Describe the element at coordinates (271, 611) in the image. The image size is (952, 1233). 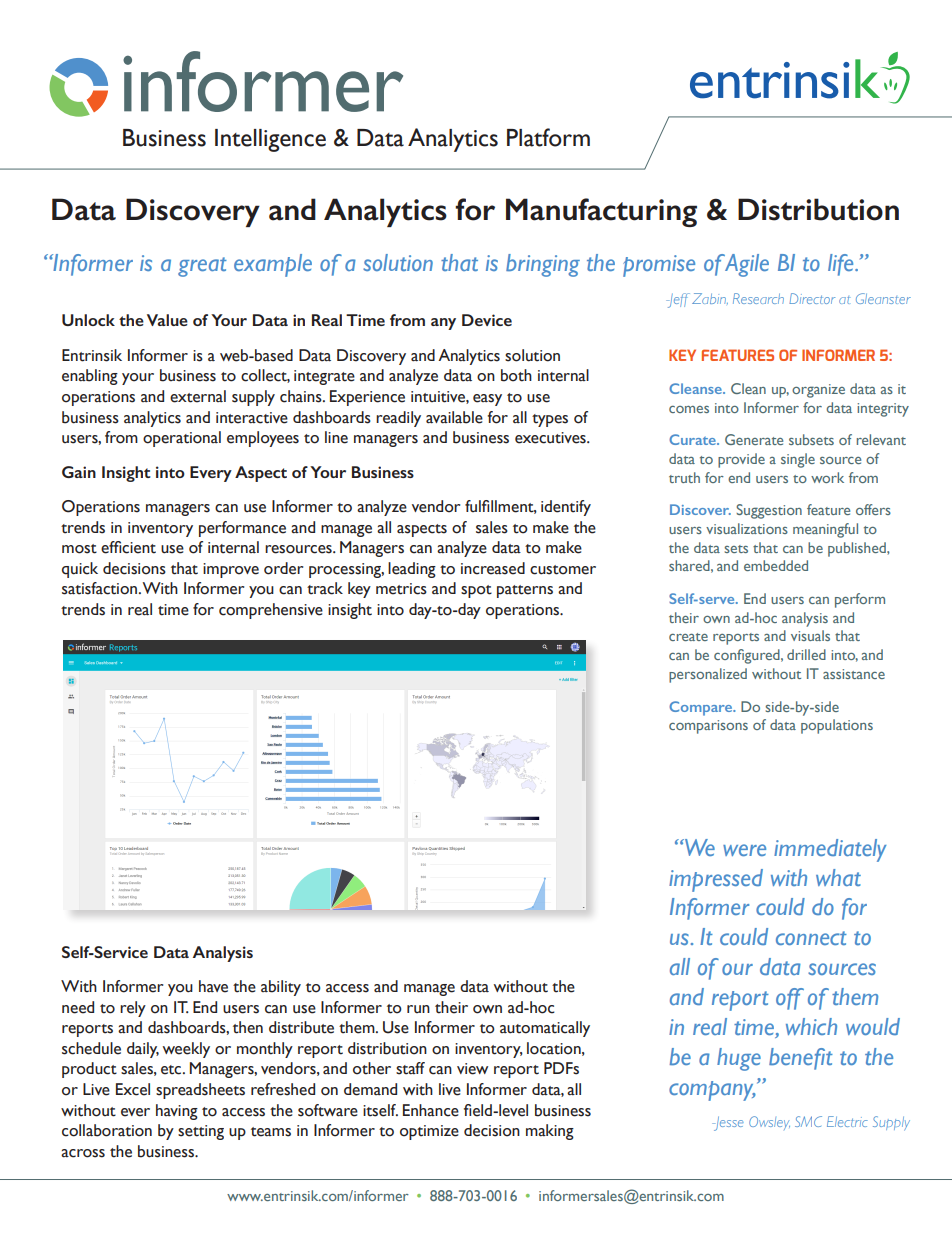
I see `comprehensive` at that location.
